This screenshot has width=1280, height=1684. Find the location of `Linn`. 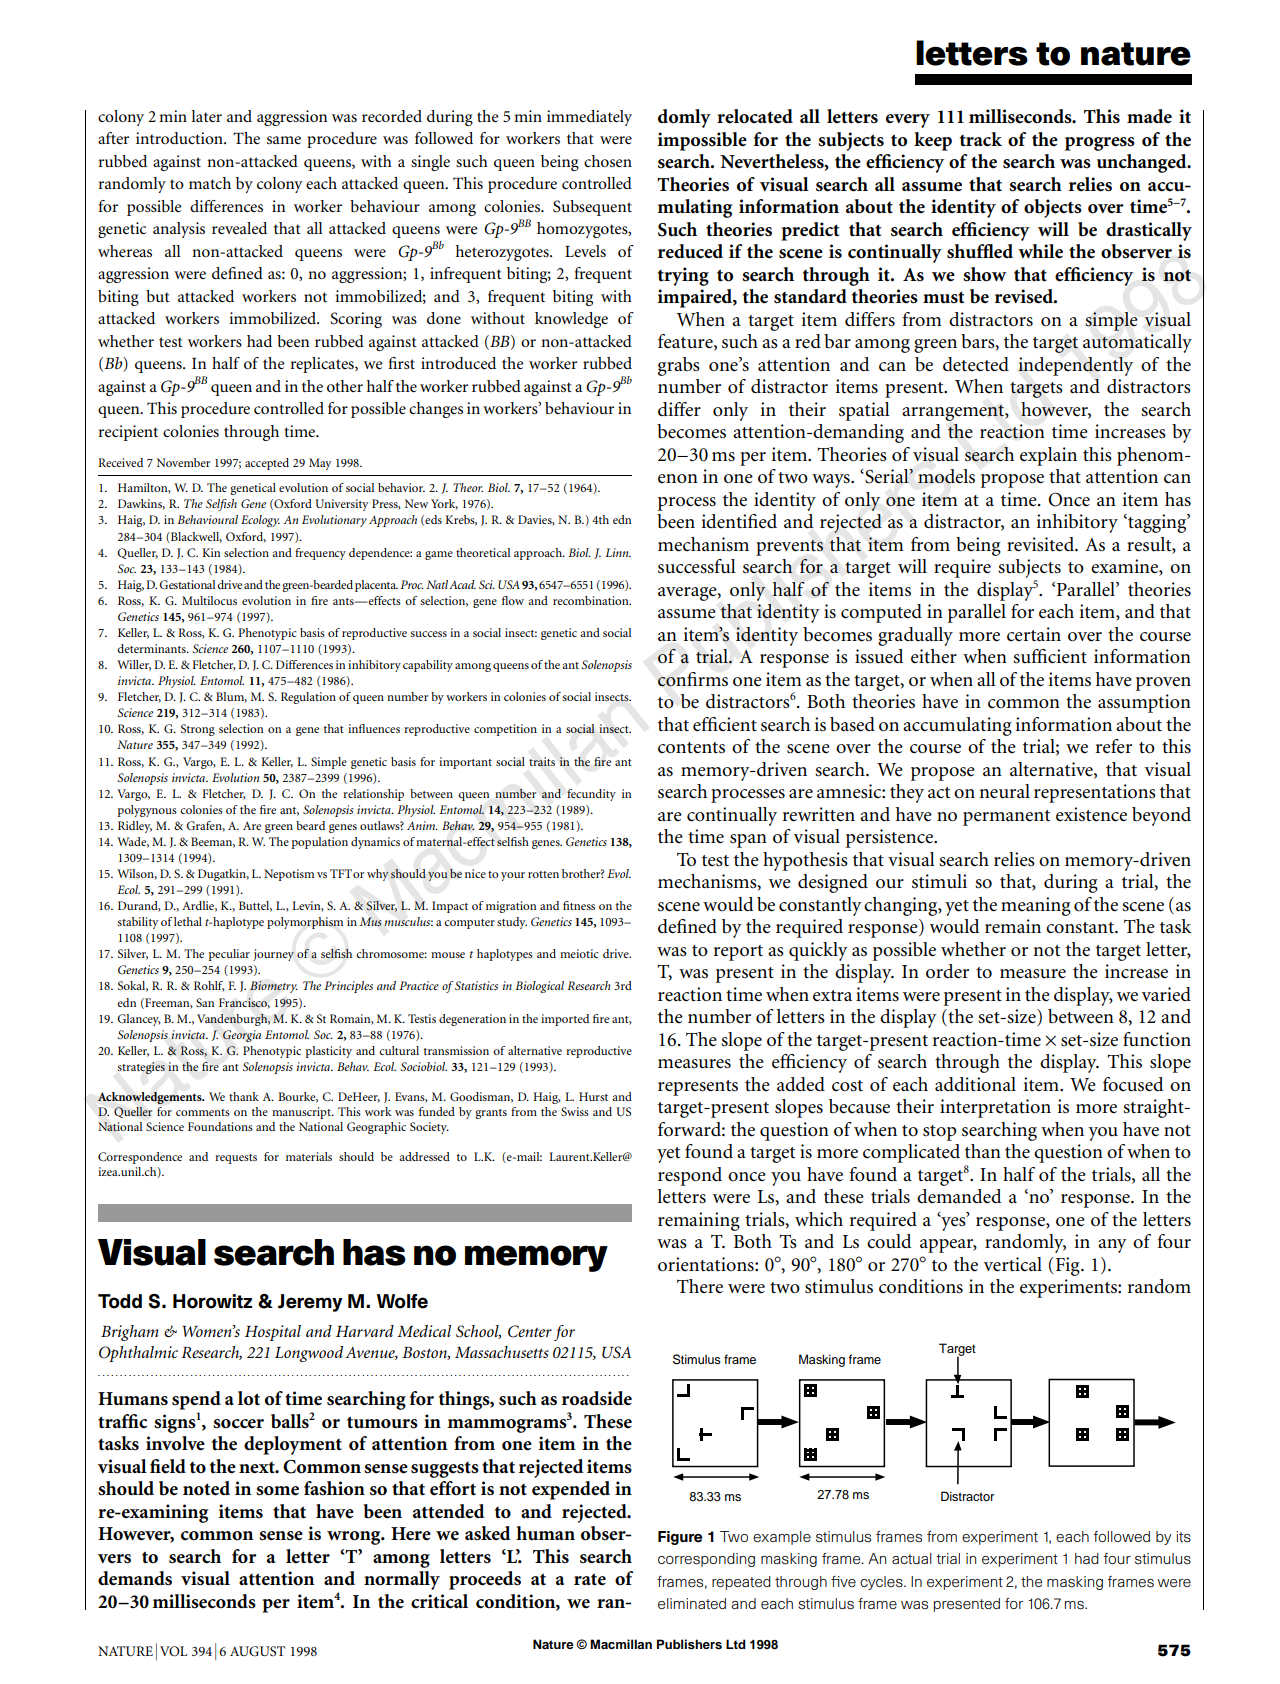

Linn is located at coordinates (618, 552).
